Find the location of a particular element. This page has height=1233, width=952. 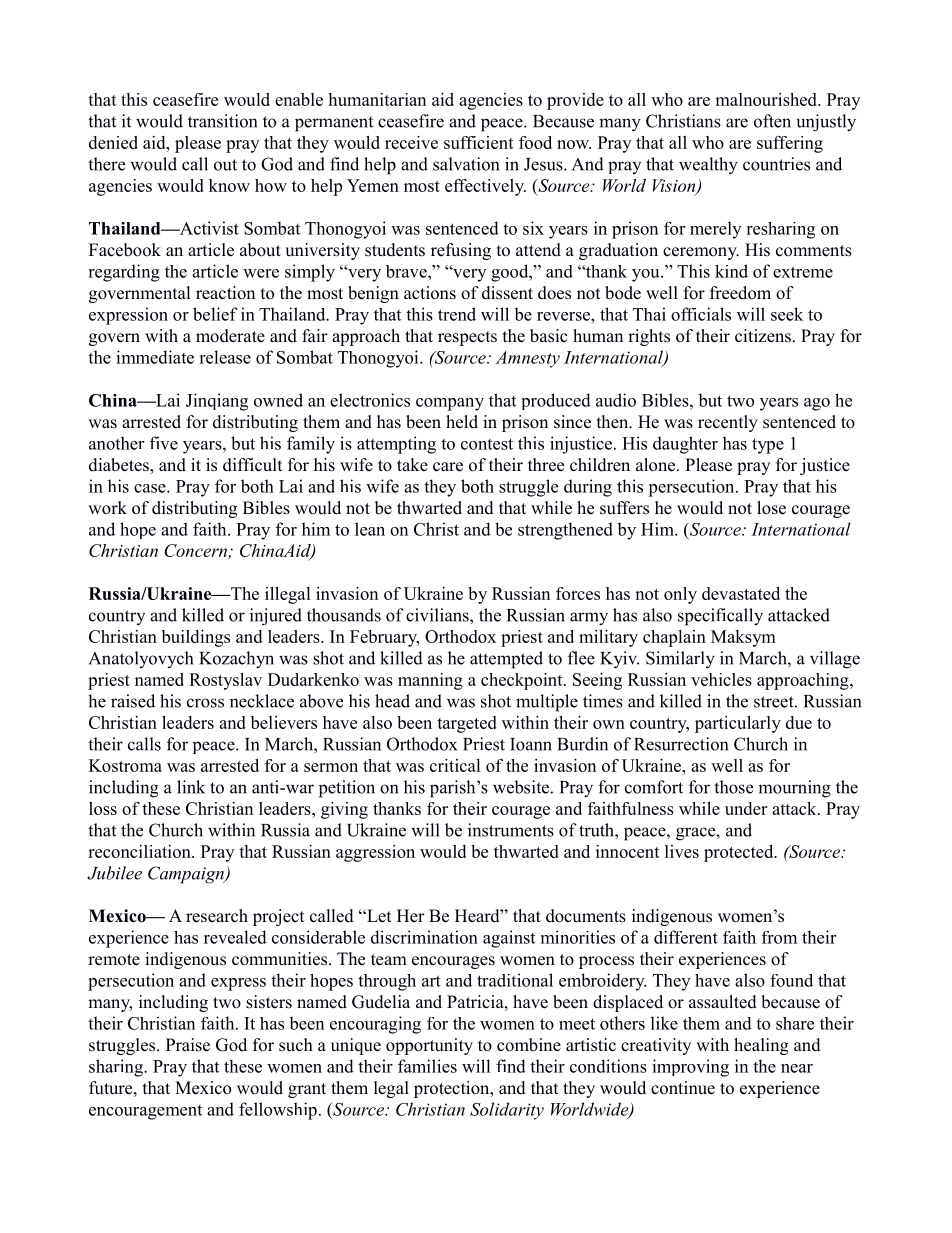

sufficient is located at coordinates (479, 142).
